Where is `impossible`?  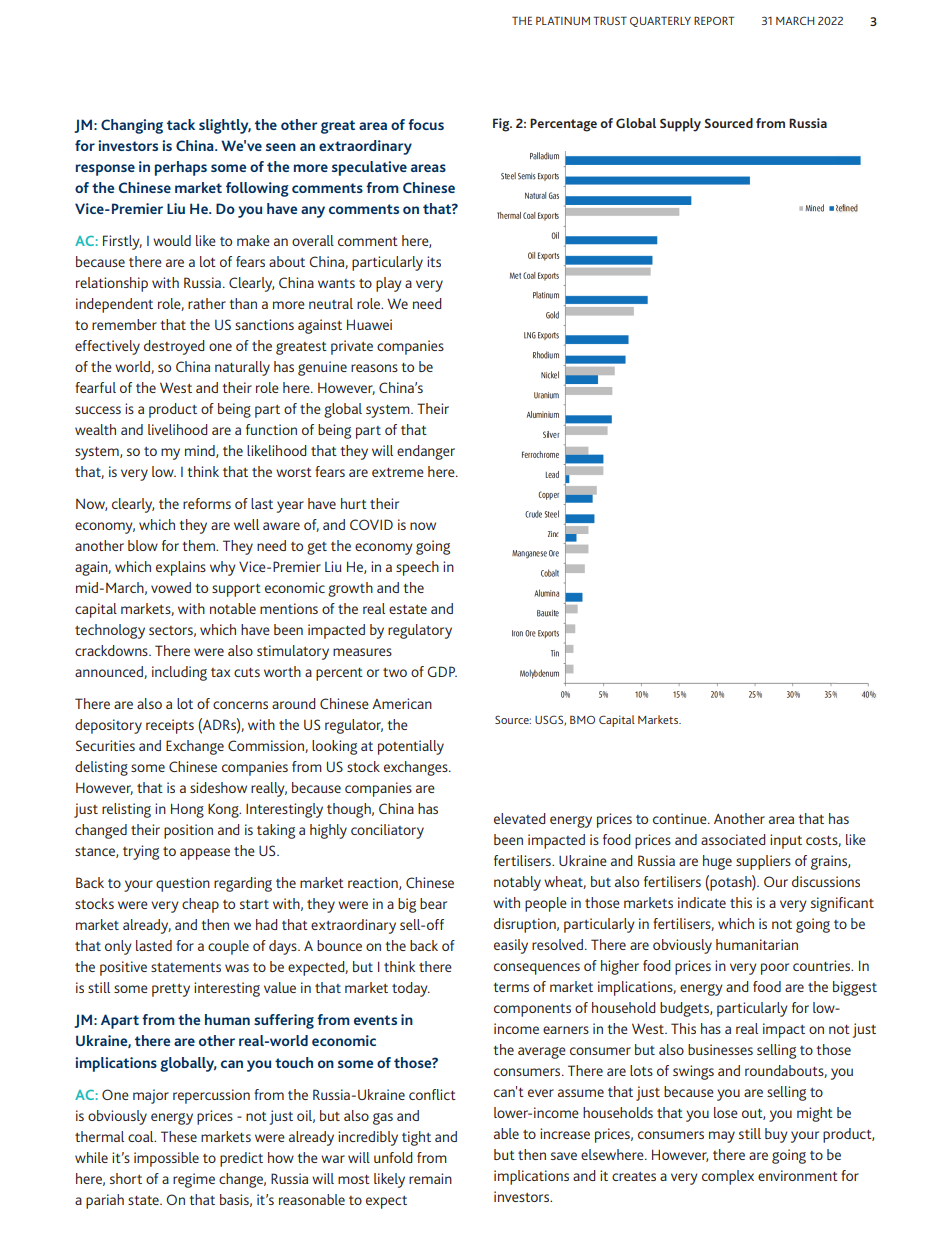
impossible is located at coordinates (166, 1159).
